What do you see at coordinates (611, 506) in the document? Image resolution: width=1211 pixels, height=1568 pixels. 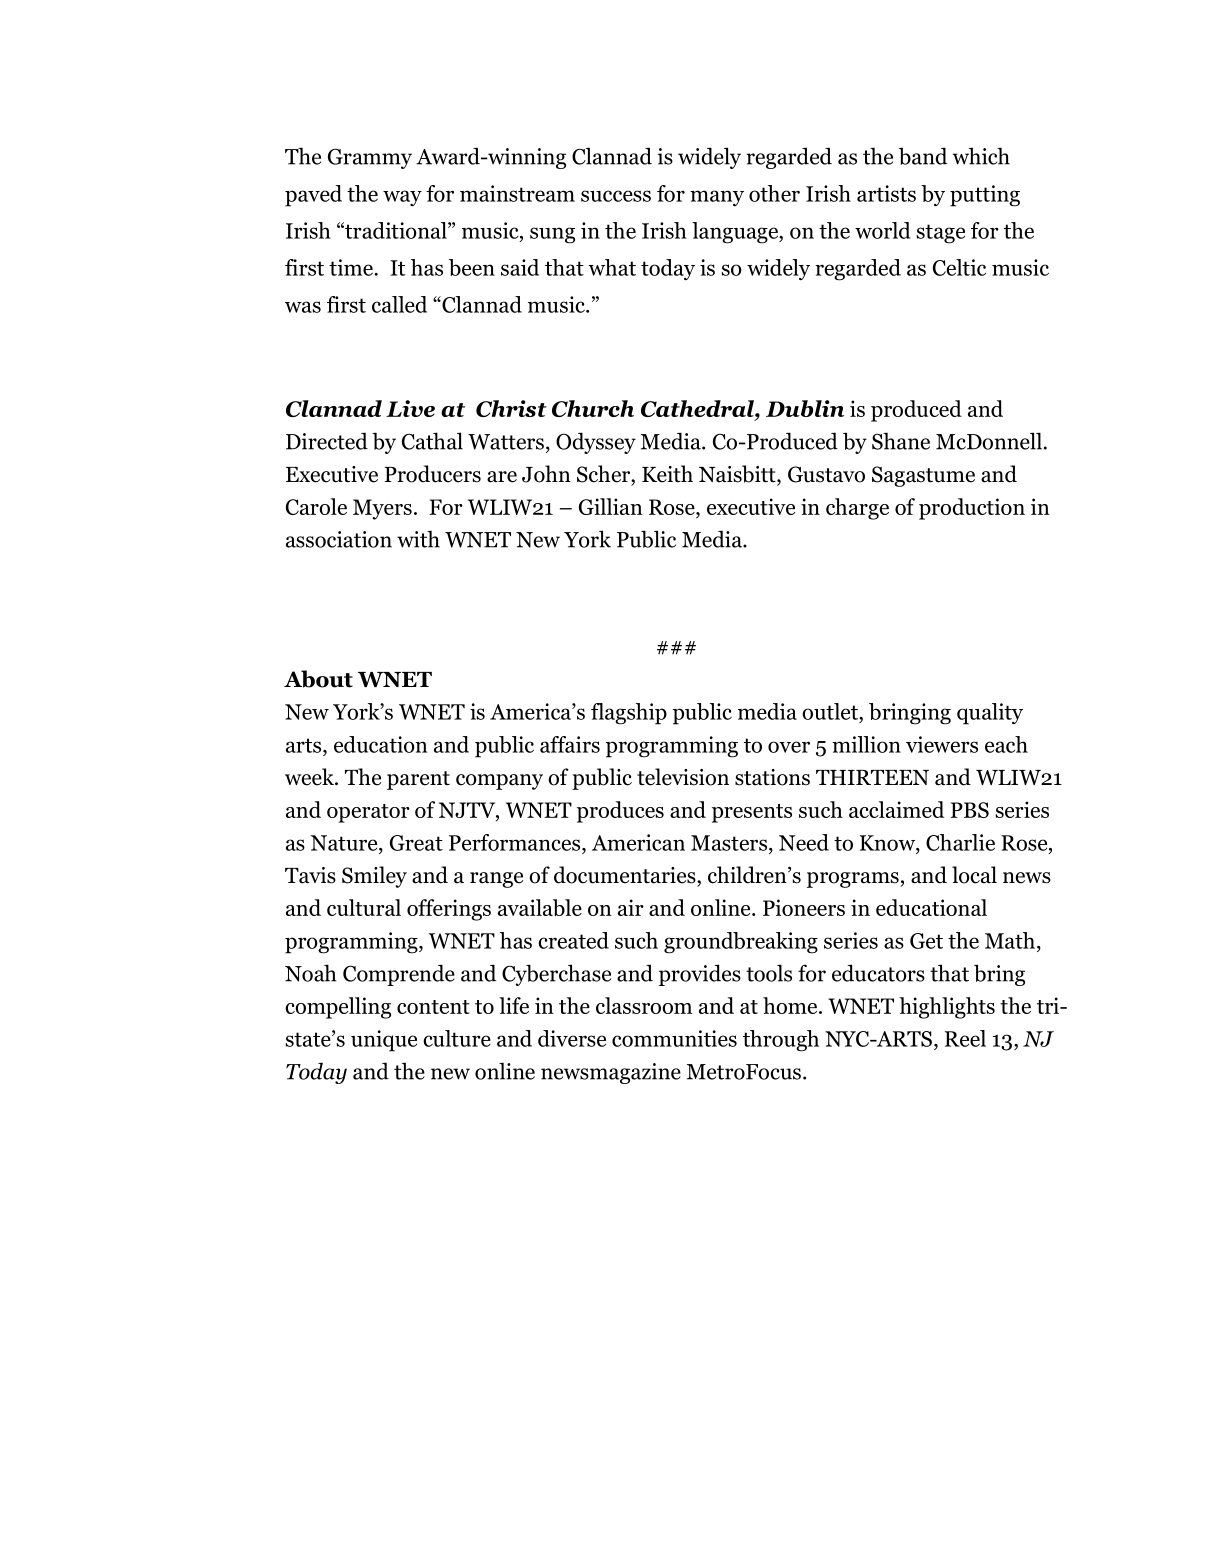 I see `Gillian` at bounding box center [611, 506].
